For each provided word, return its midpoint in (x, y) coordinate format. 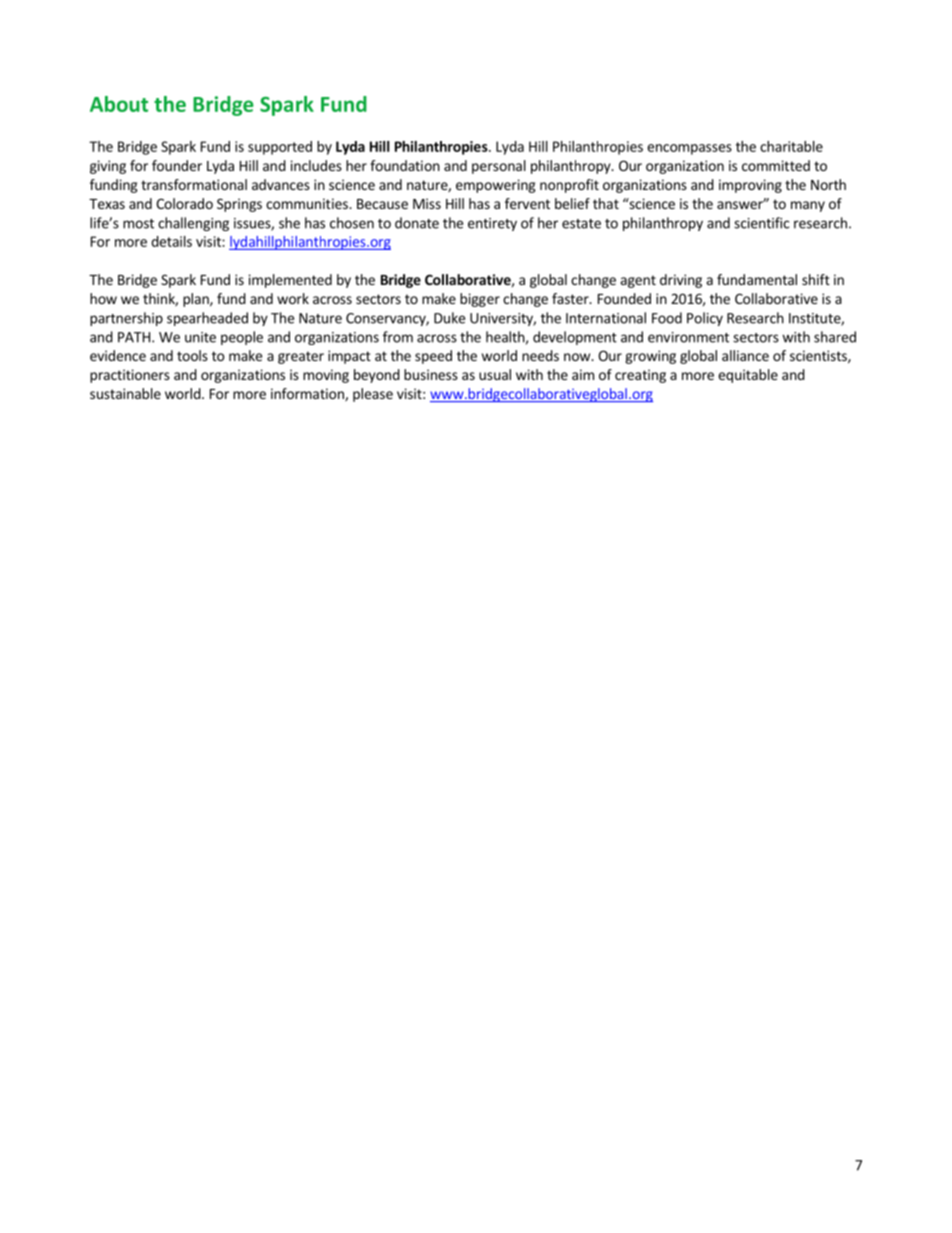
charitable (791, 146)
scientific (761, 223)
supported (280, 148)
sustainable (125, 393)
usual (495, 374)
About (119, 104)
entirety (492, 224)
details (171, 241)
